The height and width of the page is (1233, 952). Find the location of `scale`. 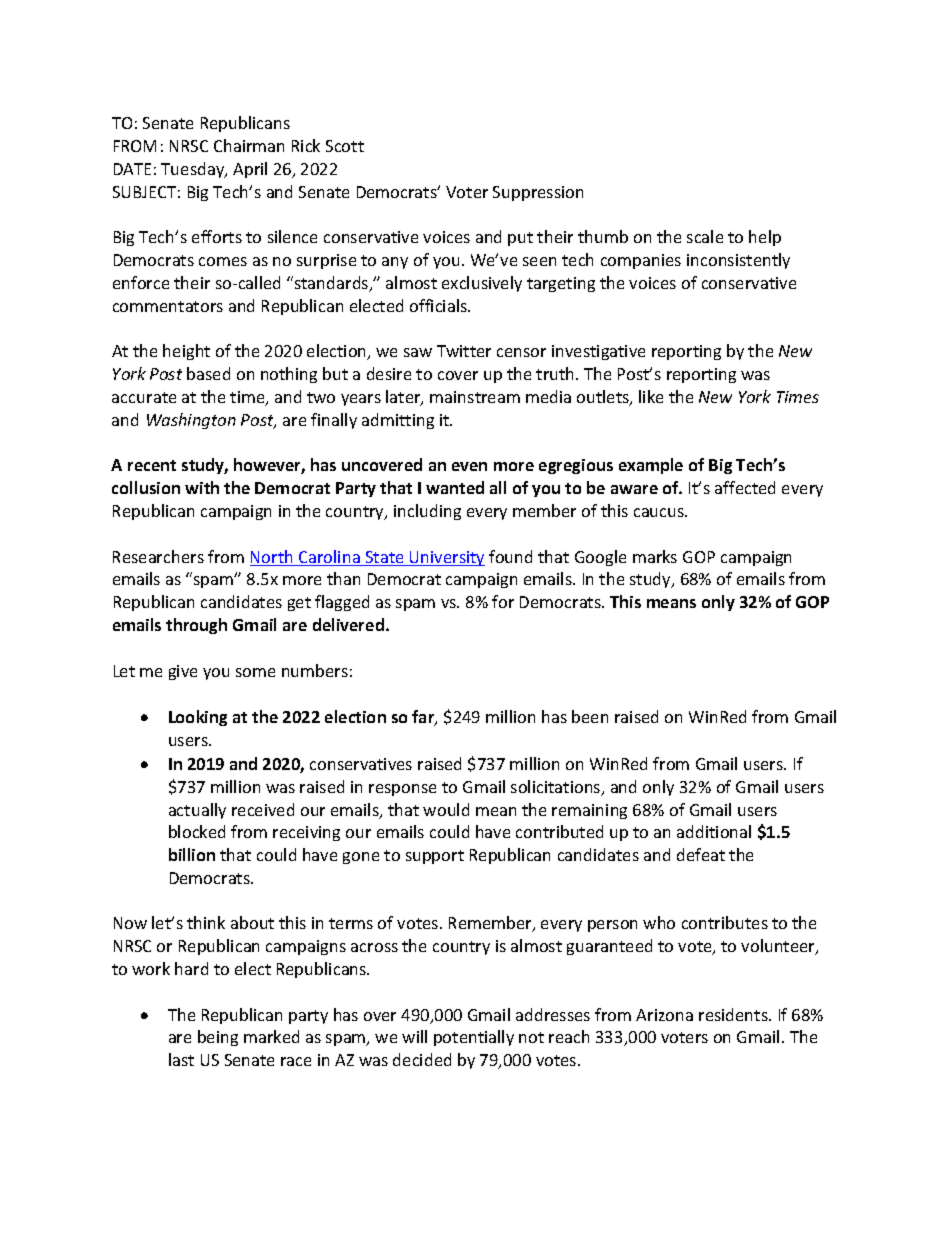

scale is located at coordinates (705, 236).
